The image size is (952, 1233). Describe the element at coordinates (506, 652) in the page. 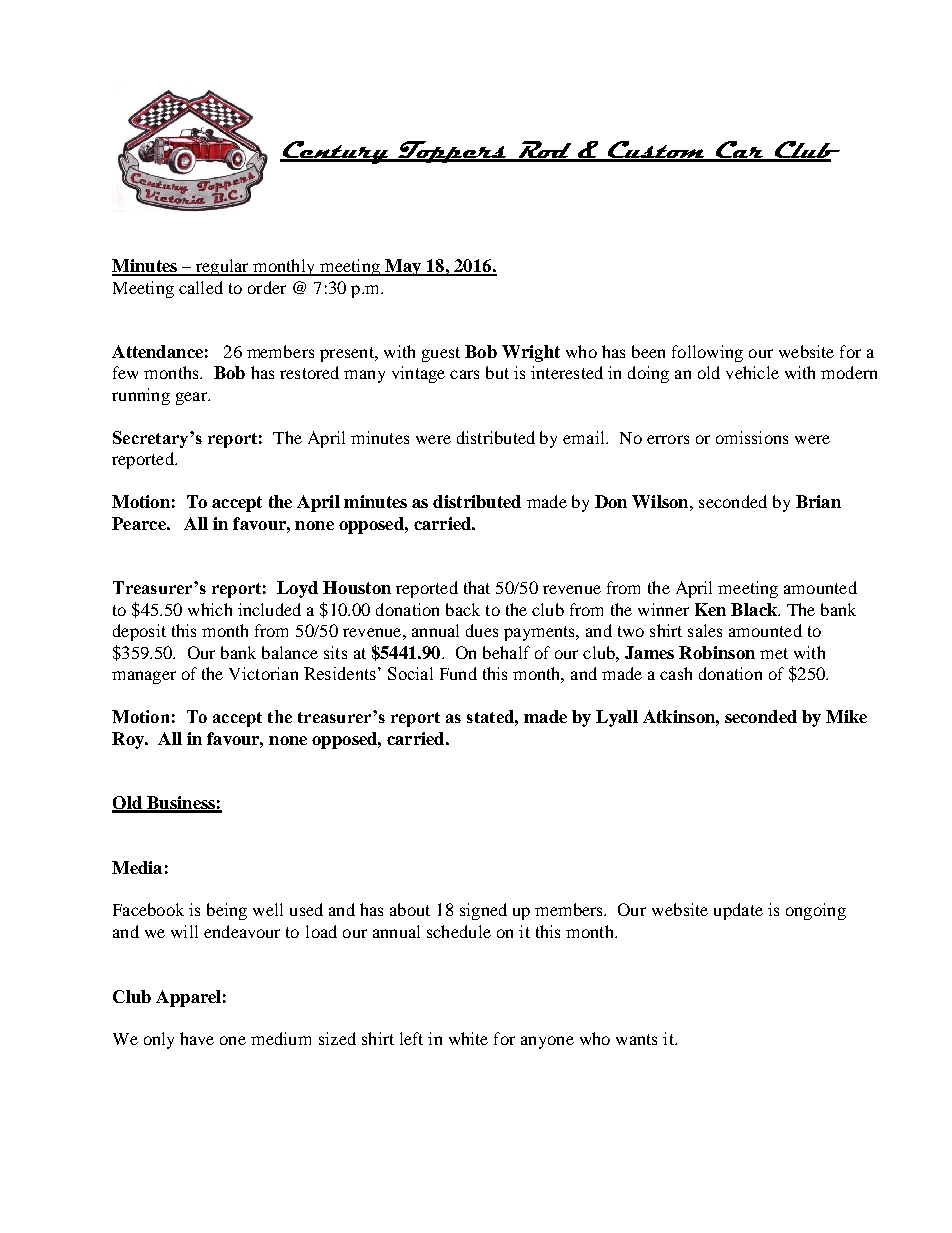

I see `behalf` at that location.
